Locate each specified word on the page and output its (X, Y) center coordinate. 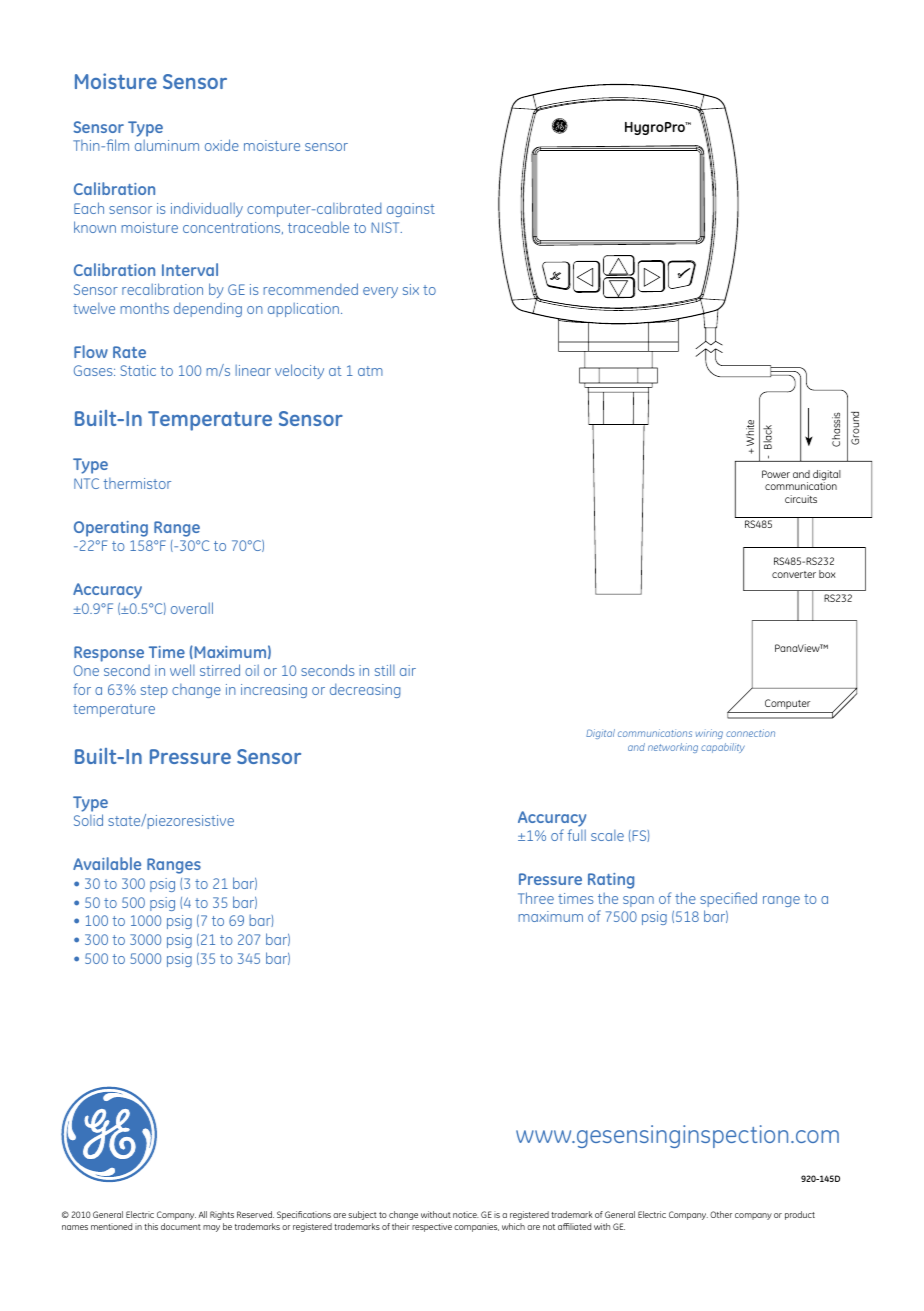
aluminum (167, 145)
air (408, 670)
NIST (386, 227)
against (411, 210)
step (154, 691)
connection (750, 733)
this (151, 1226)
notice (466, 1214)
